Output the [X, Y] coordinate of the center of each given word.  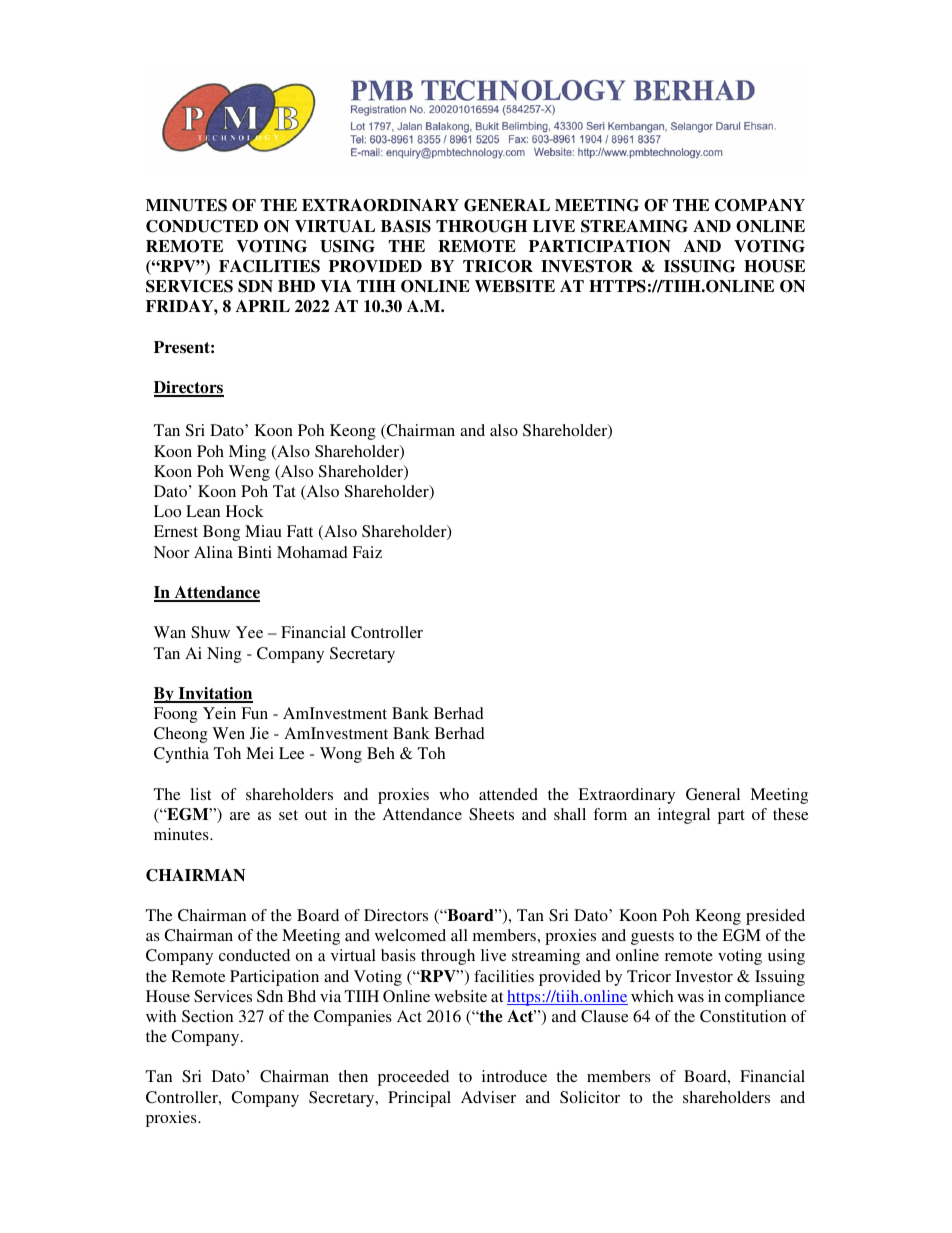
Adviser [488, 1097]
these [790, 814]
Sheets [491, 814]
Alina [213, 552]
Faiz [367, 552]
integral [684, 816]
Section [207, 1016]
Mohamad [312, 552]
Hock [245, 511]
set [288, 815]
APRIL [263, 306]
